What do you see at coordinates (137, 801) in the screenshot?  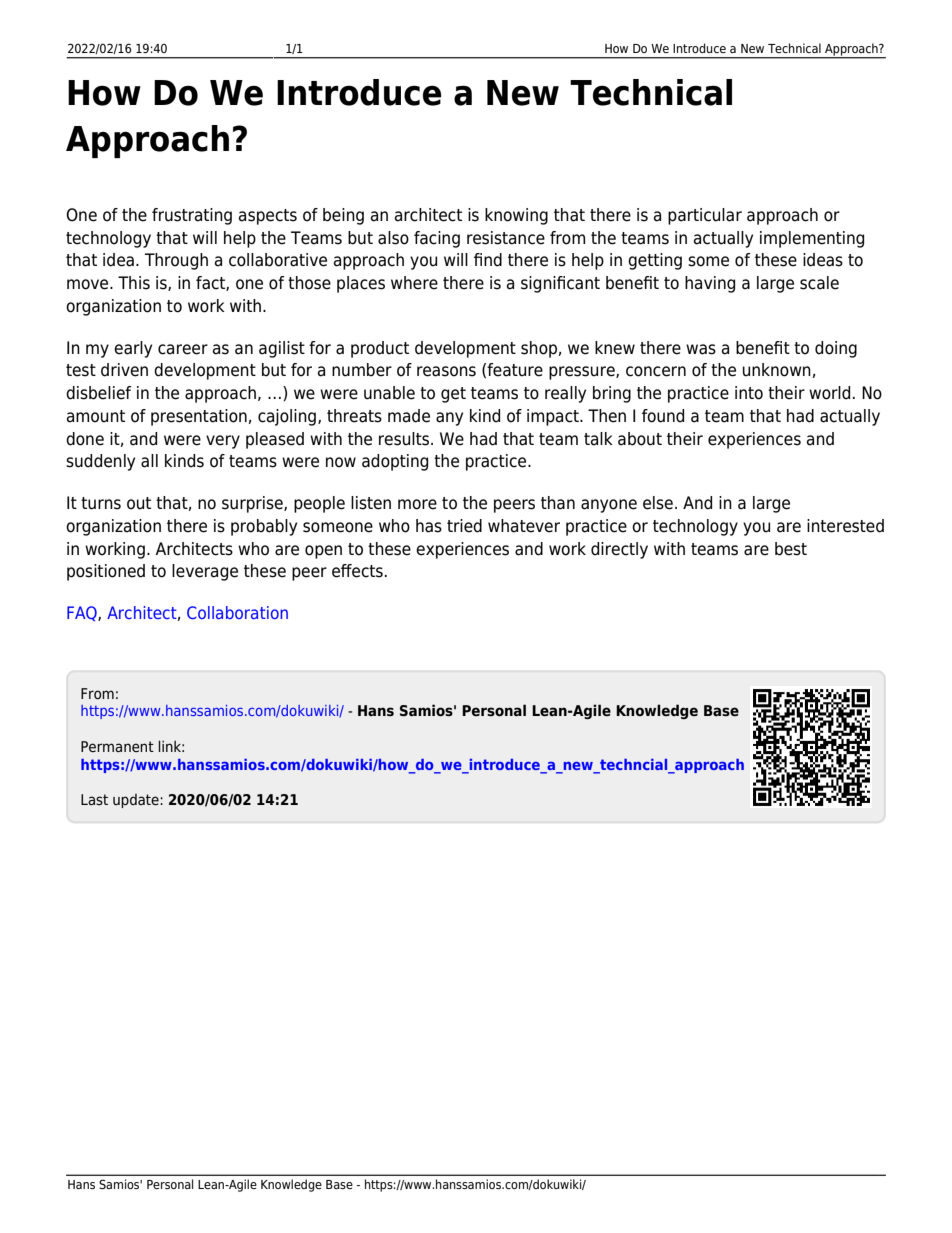 I see `update` at bounding box center [137, 801].
